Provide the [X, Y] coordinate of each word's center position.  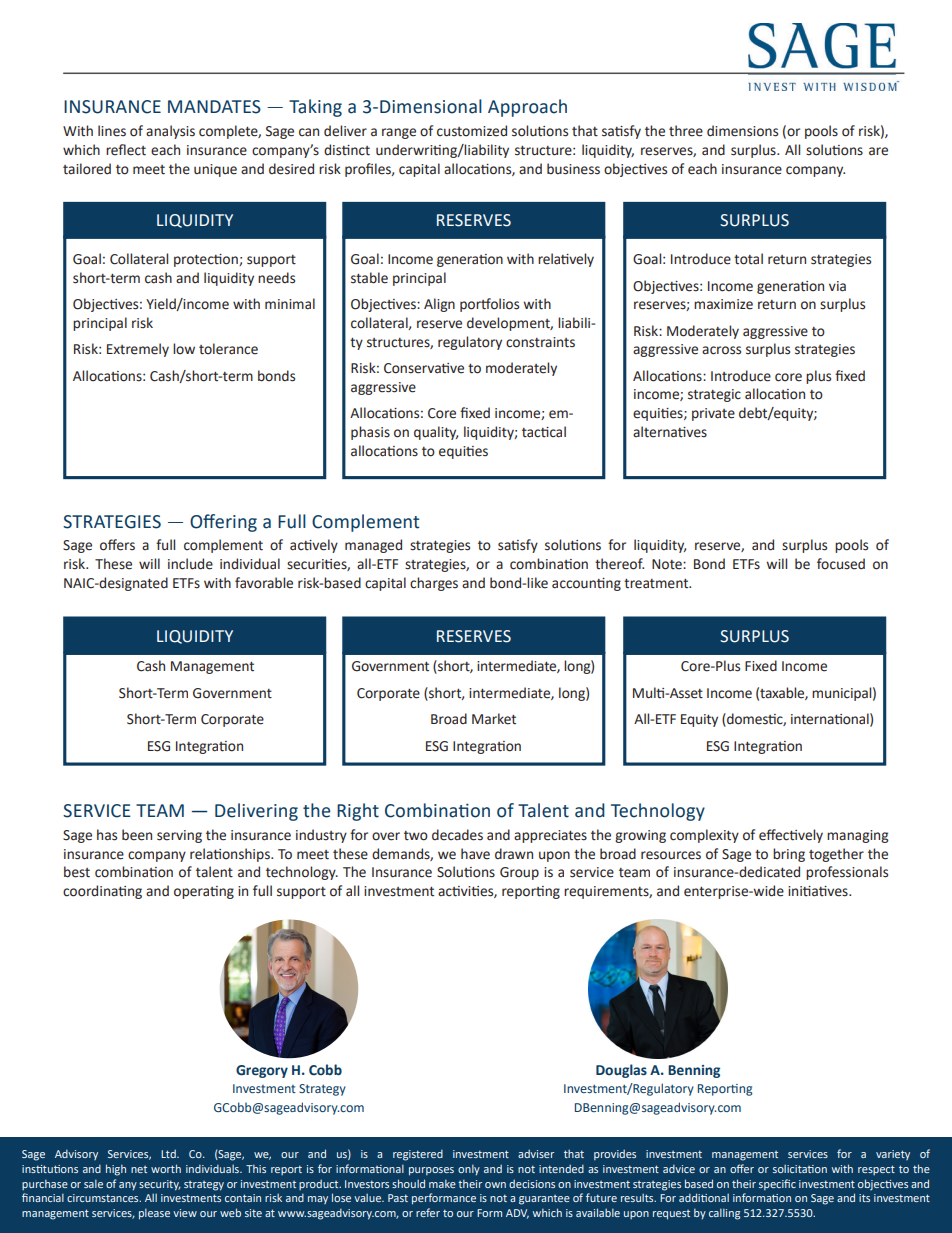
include [190, 564]
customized [472, 131]
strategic [714, 395]
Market [494, 719]
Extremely [138, 350]
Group [519, 873]
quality [436, 433]
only [469, 1169]
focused [841, 564]
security [160, 1185]
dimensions [742, 131]
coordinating [102, 892]
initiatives [819, 891]
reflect [126, 150]
